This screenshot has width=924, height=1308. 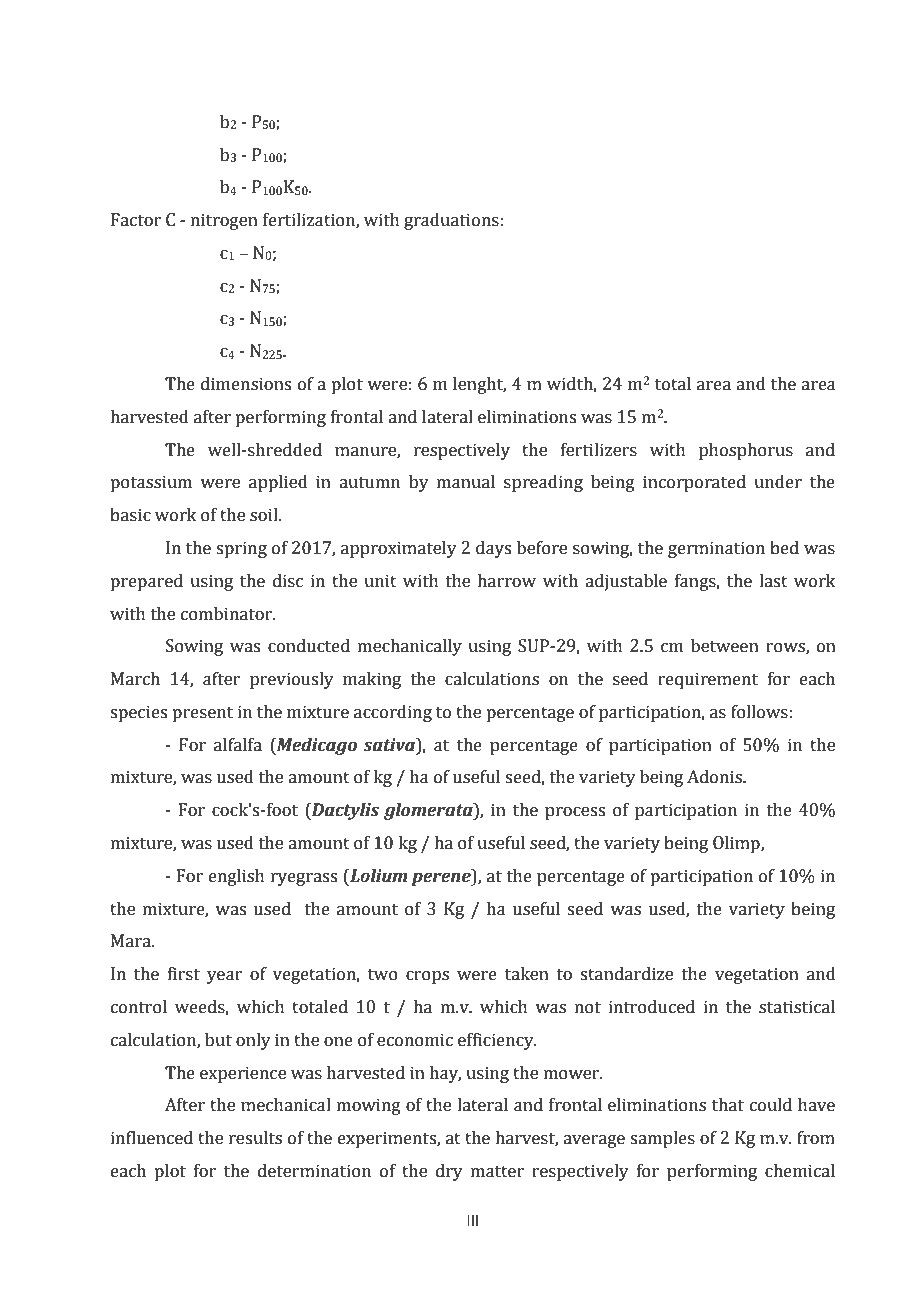 I want to click on dry, so click(x=449, y=1172).
